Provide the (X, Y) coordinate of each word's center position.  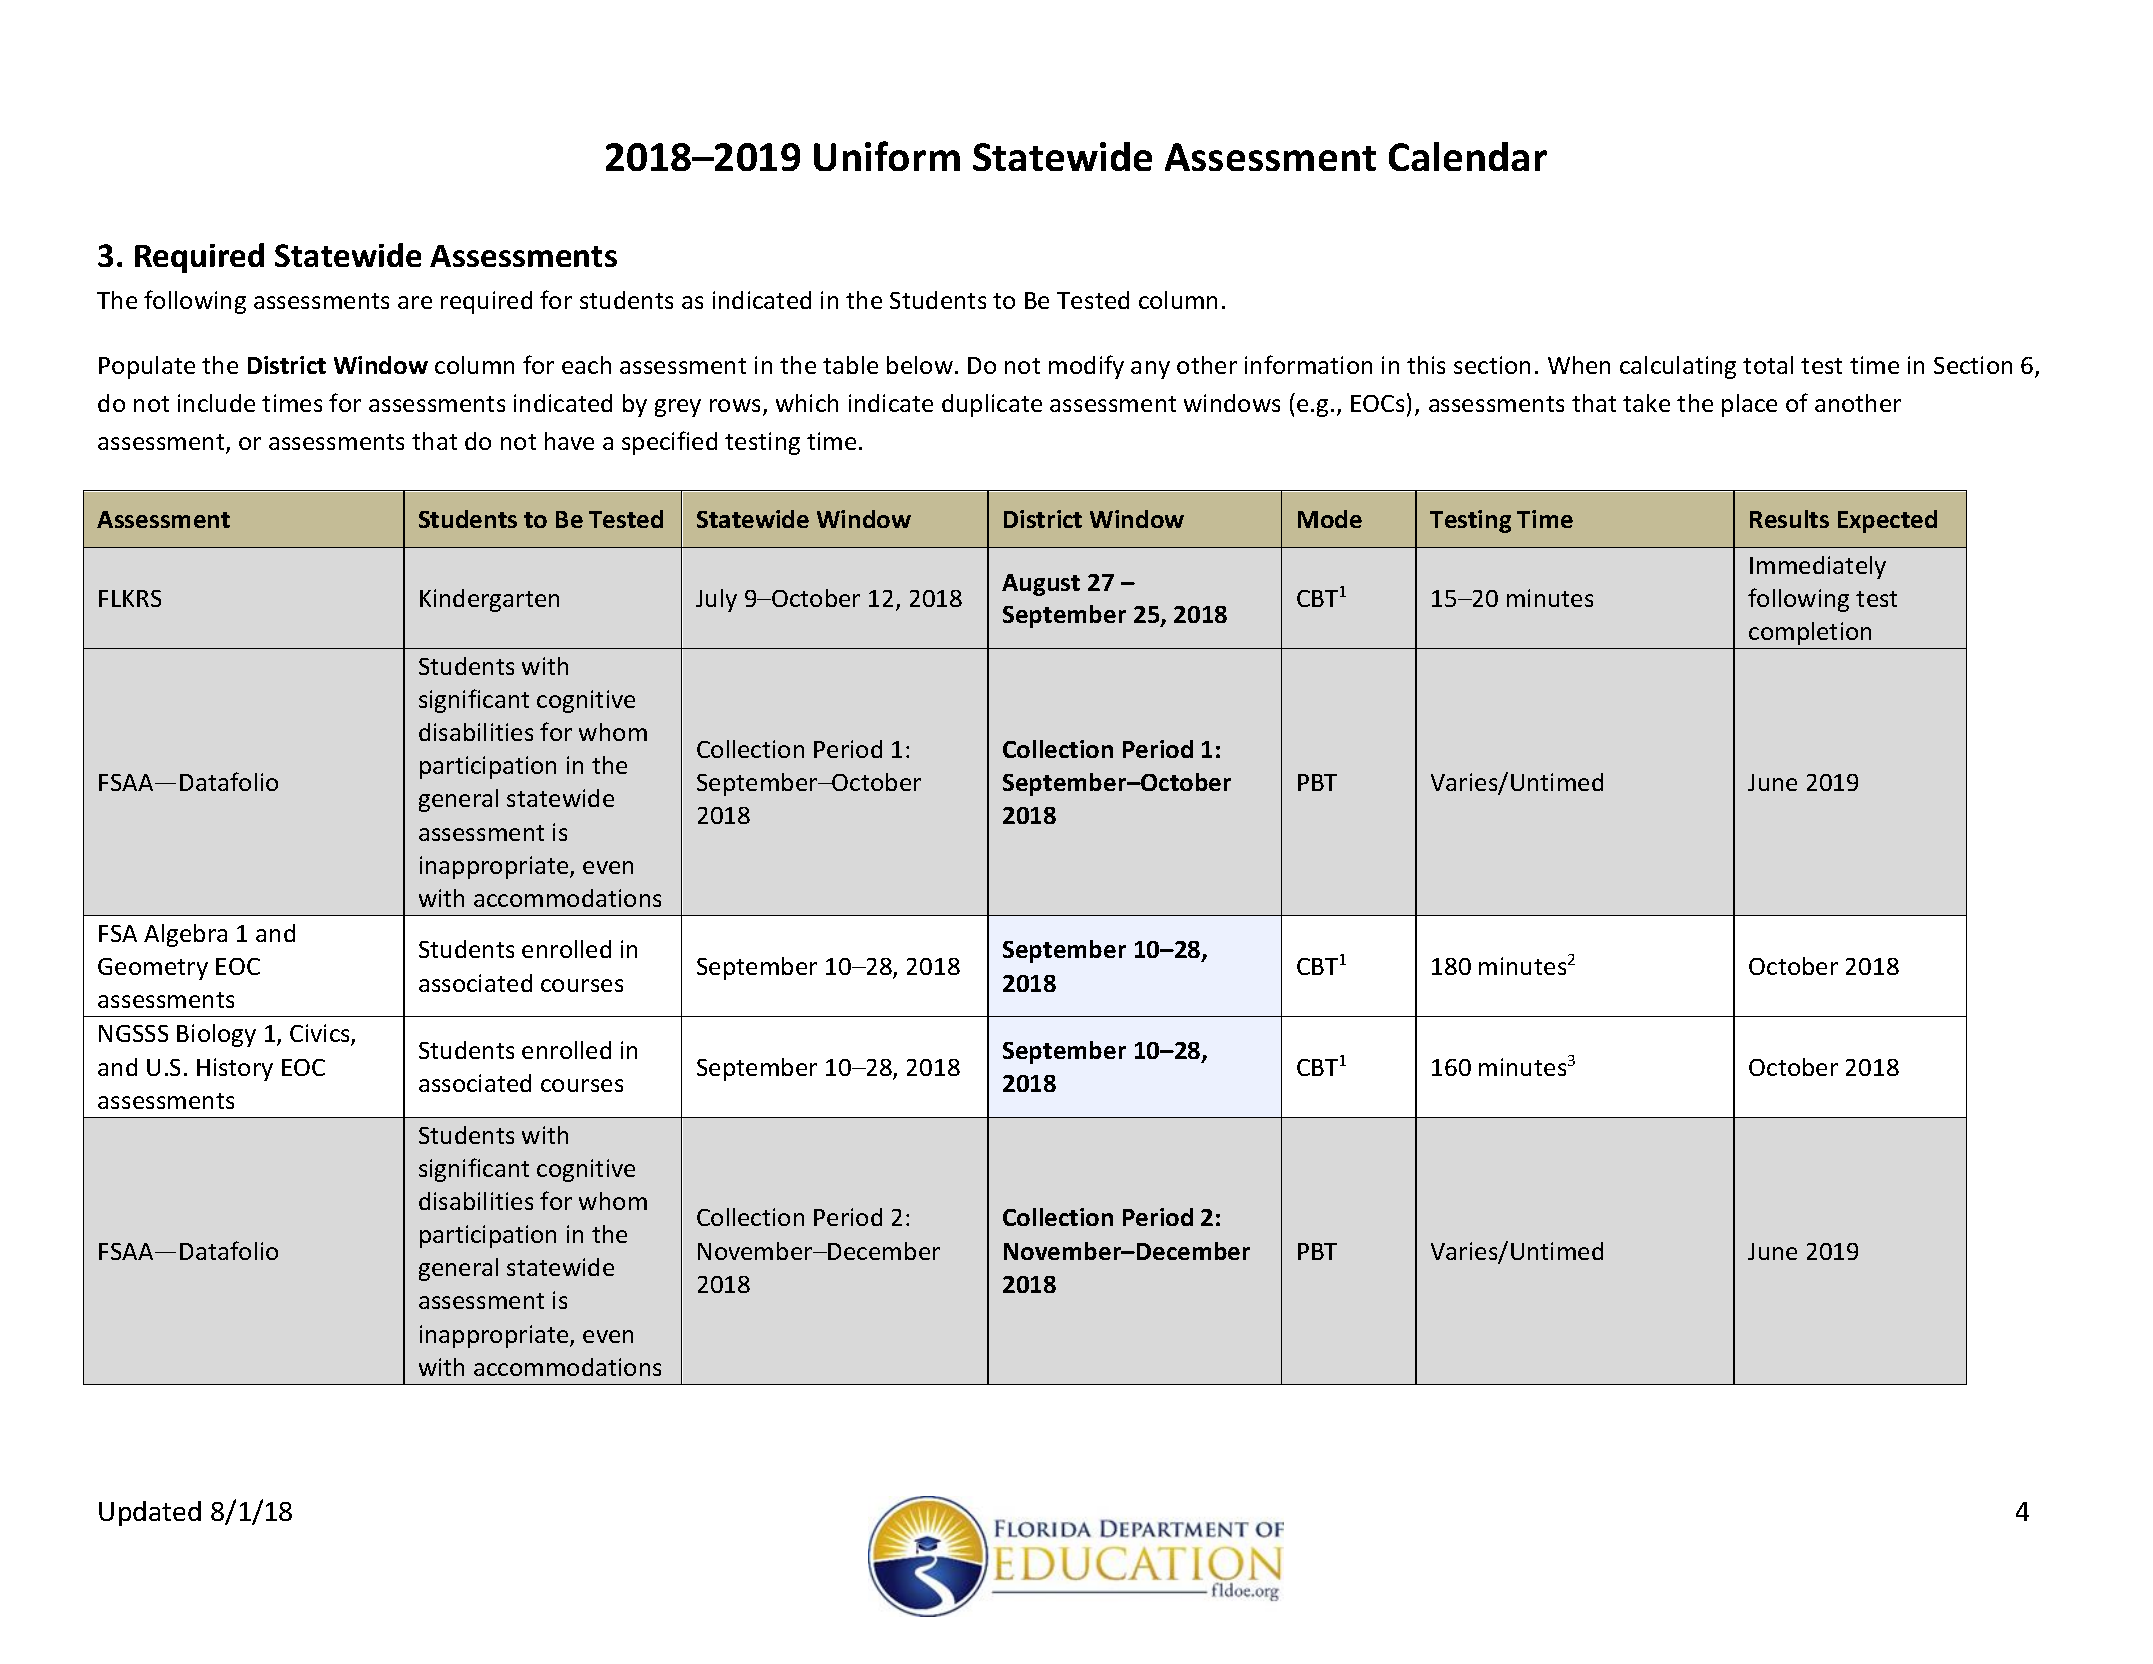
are (415, 302)
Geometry (153, 969)
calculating (1678, 367)
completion (1810, 633)
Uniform (887, 156)
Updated (150, 1513)
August (1041, 585)
